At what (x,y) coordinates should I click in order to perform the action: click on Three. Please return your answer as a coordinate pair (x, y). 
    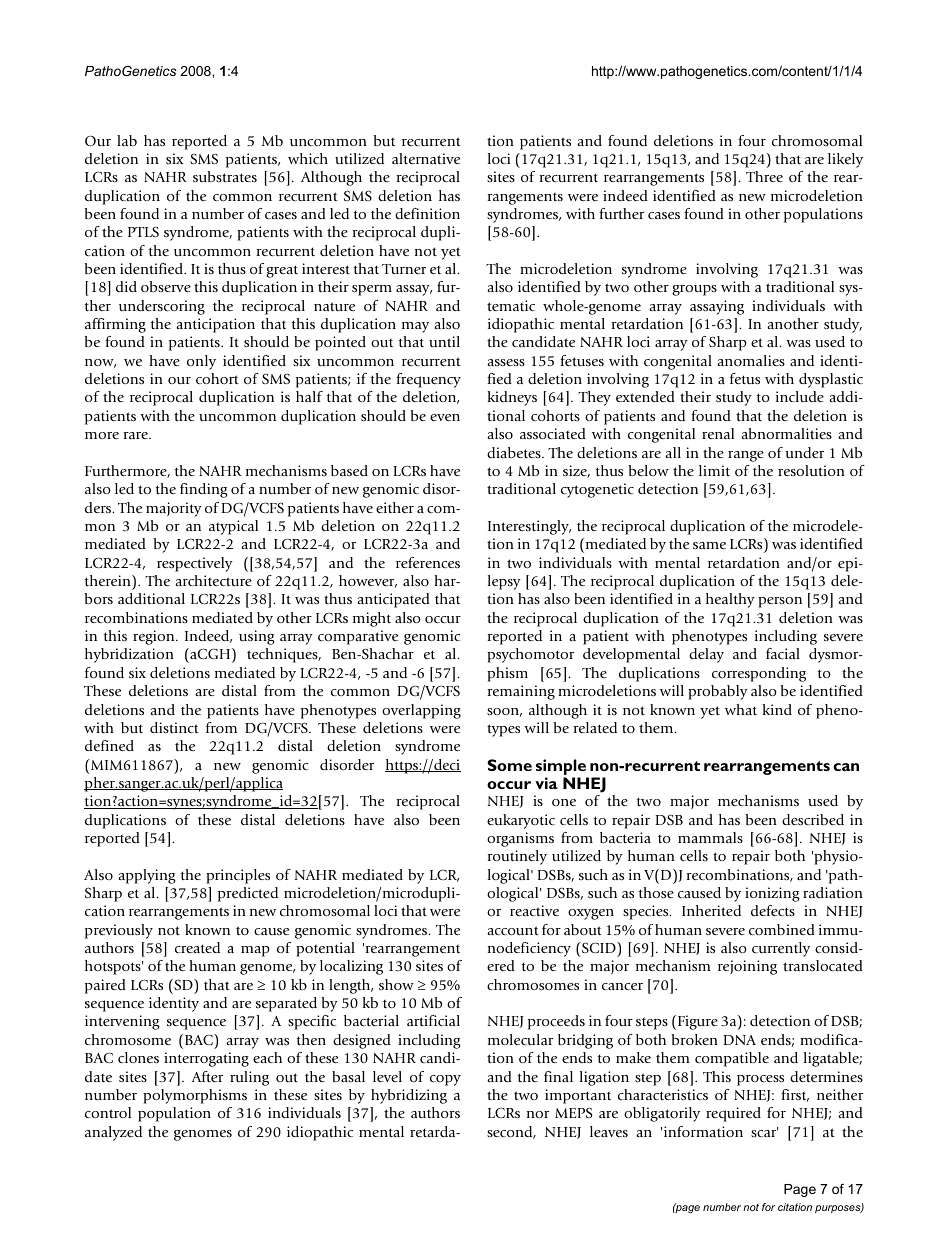
    Looking at the image, I should click on (764, 176).
